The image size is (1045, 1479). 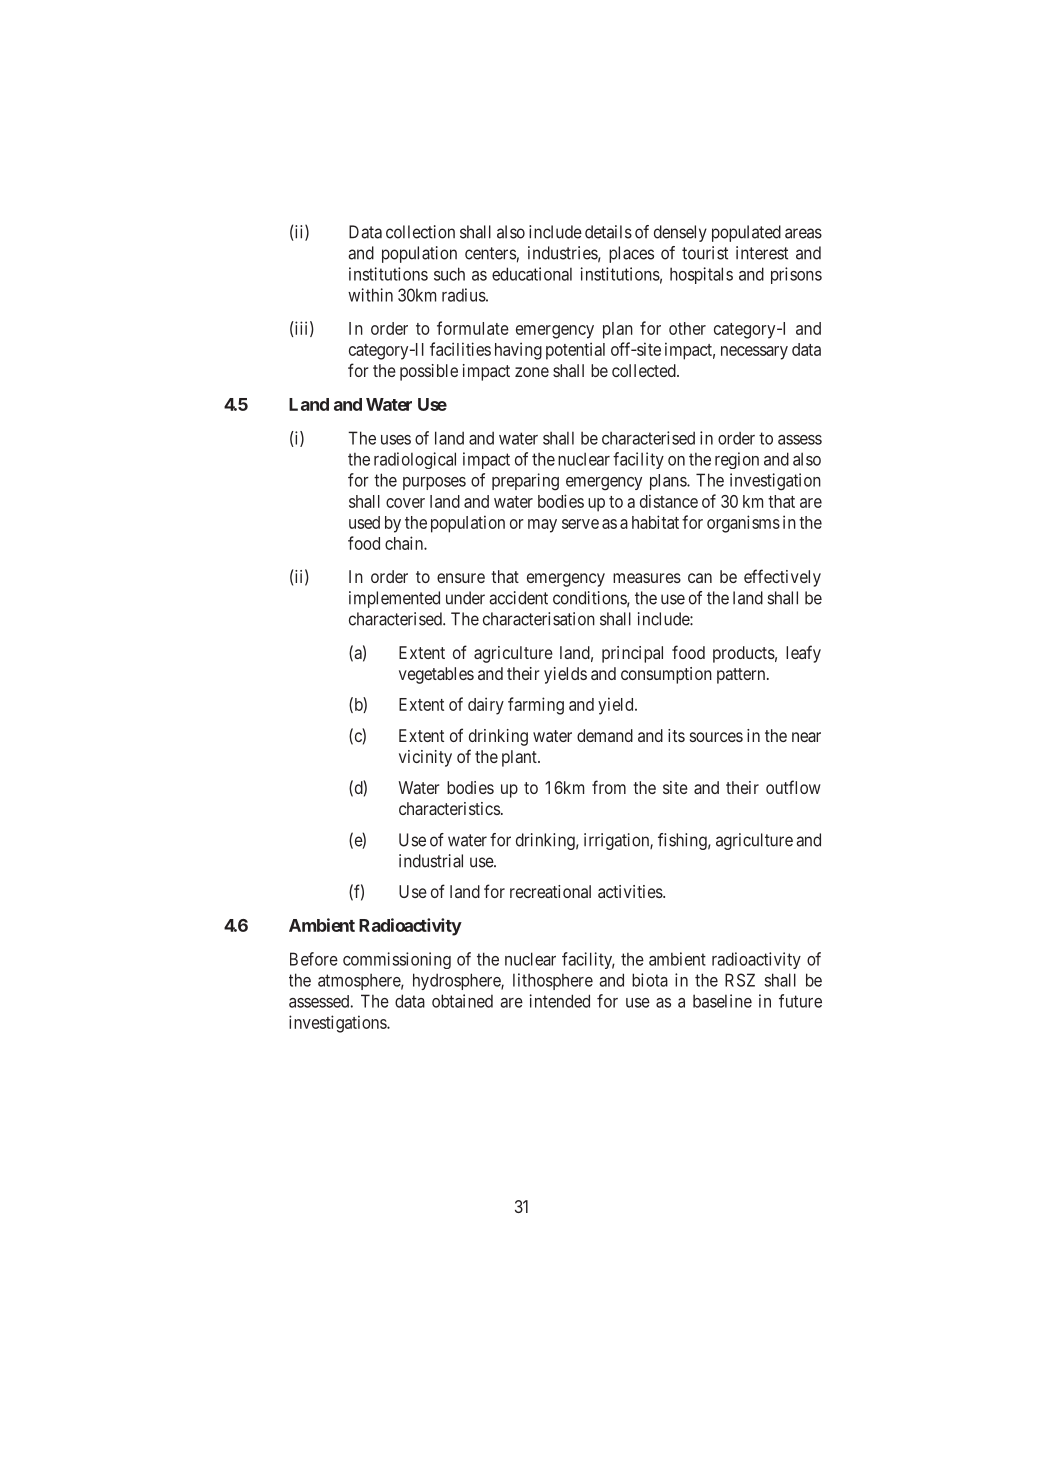 I want to click on educational, so click(x=532, y=274).
